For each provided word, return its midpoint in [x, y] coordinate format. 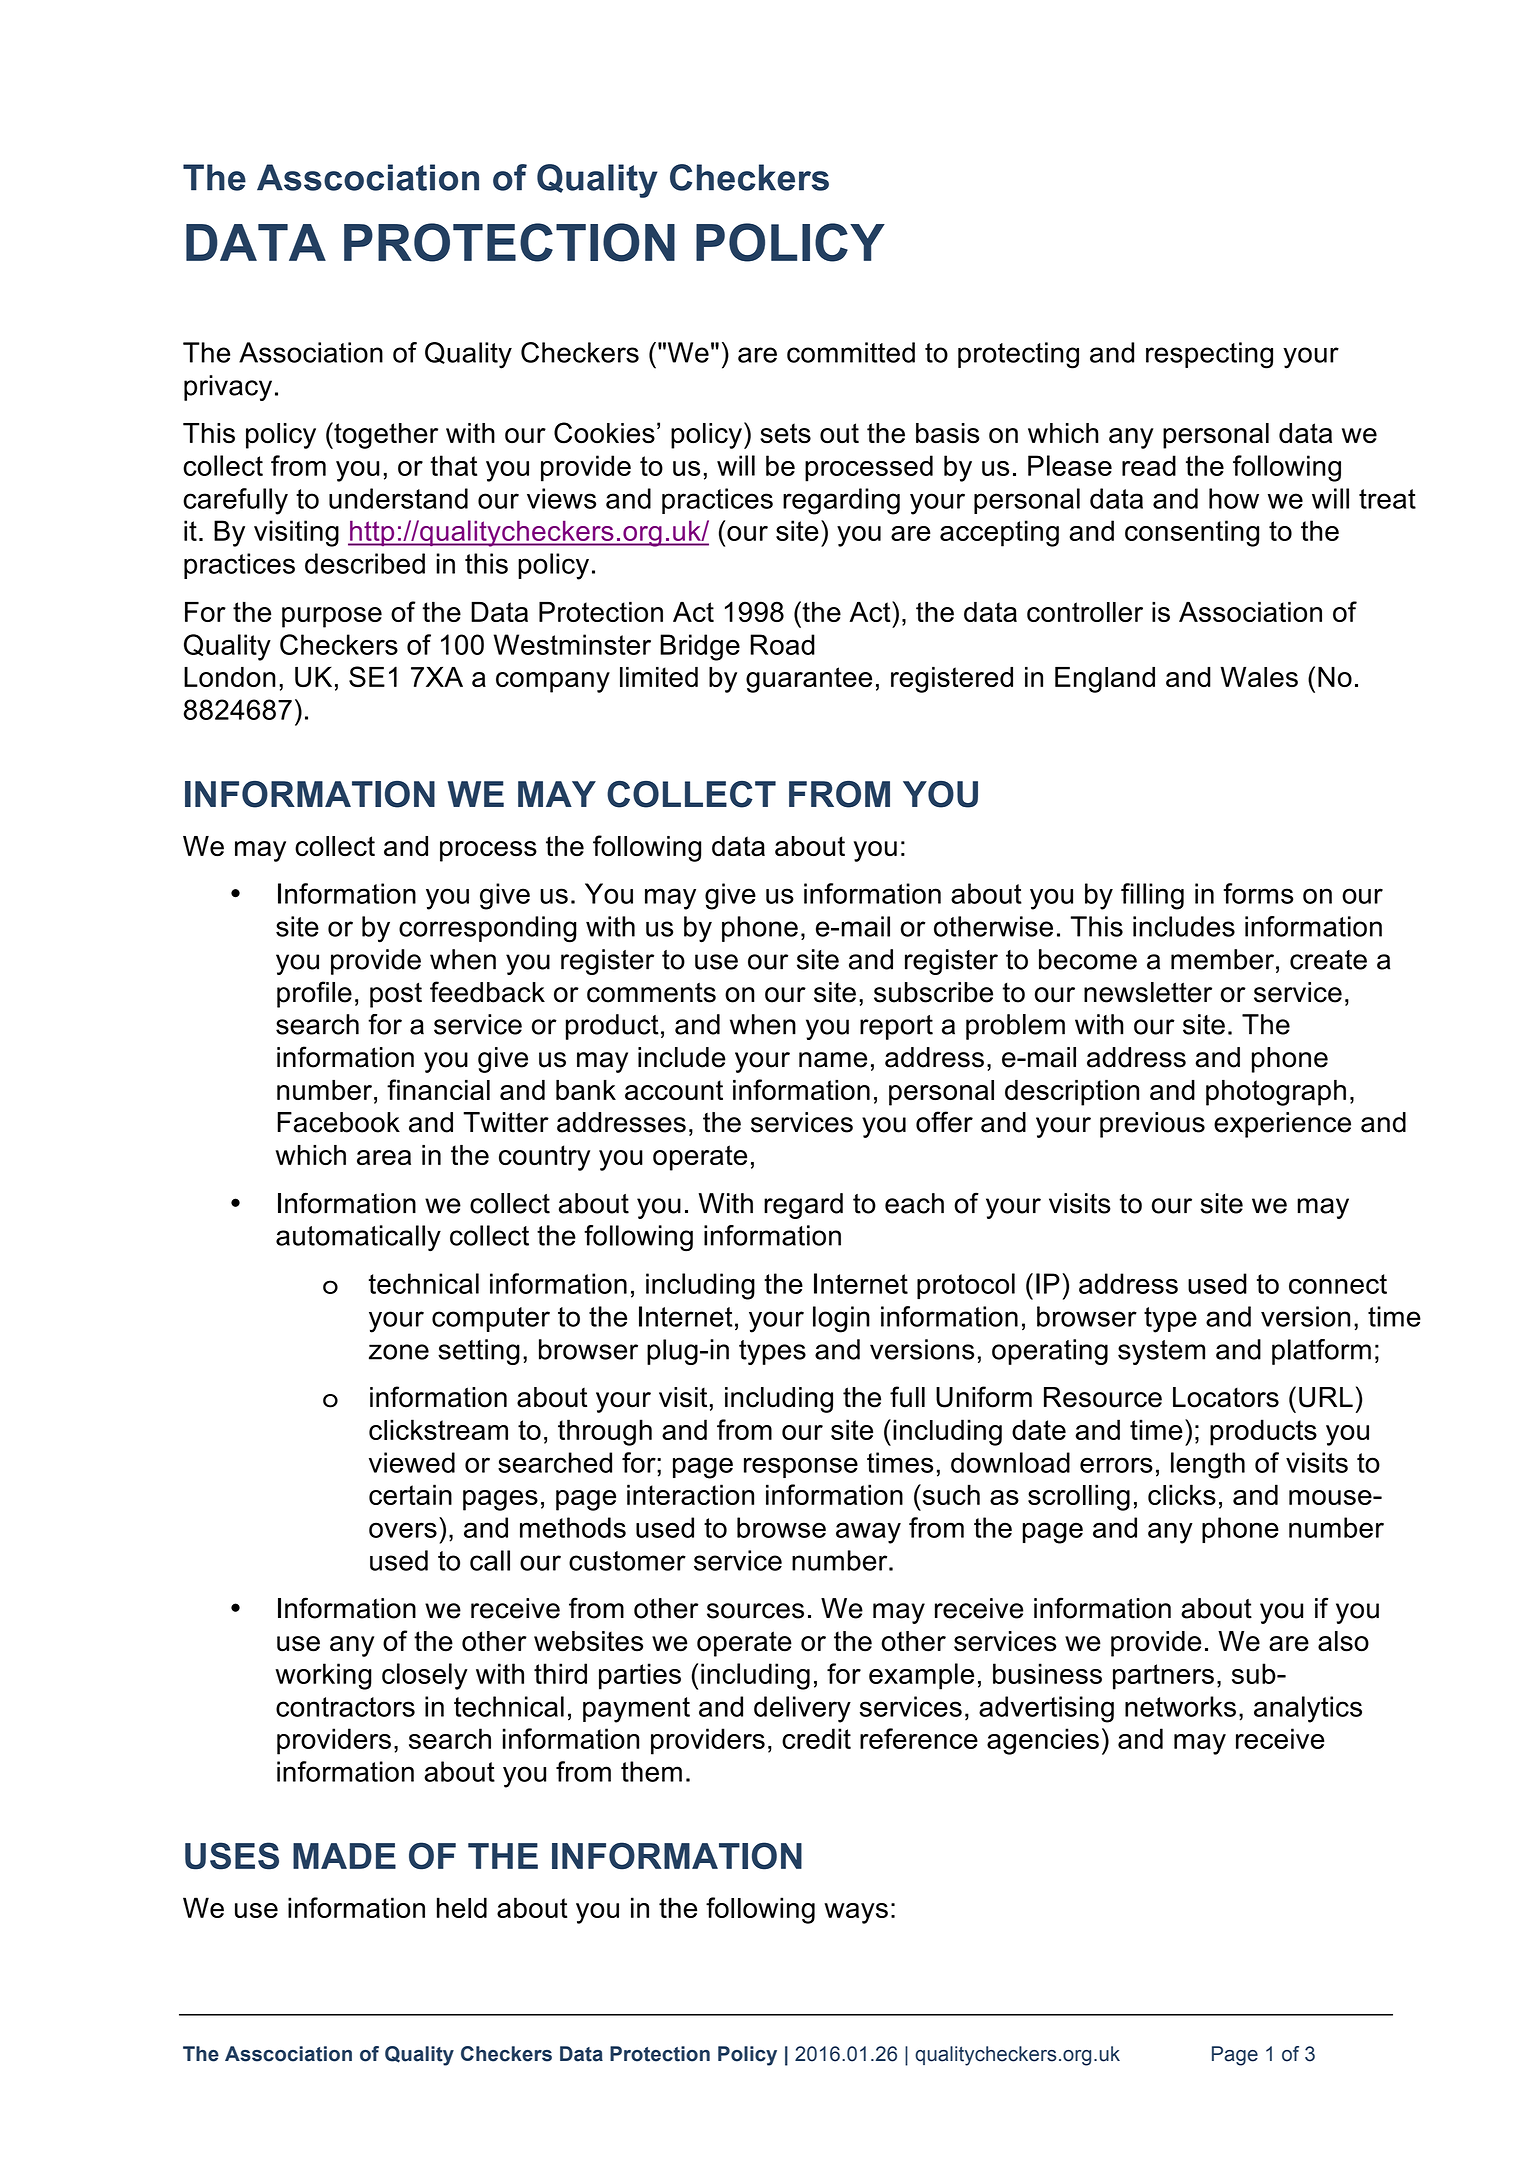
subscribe [933, 992]
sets [785, 433]
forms [1258, 893]
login [841, 1319]
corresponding [488, 929]
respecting [1209, 355]
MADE [344, 1856]
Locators [1226, 1397]
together [385, 435]
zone [399, 1352]
